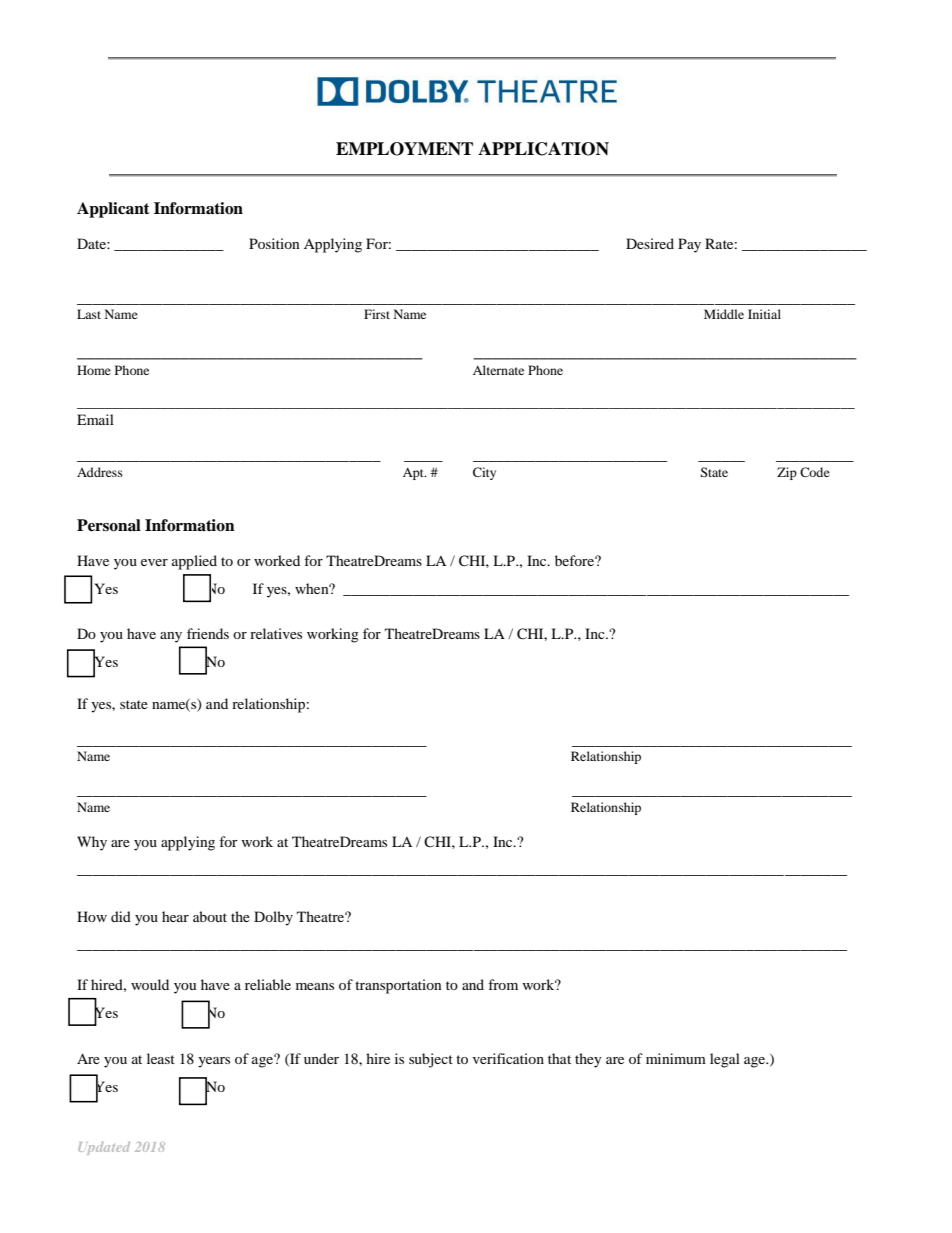 The height and width of the document is (1233, 952). What do you see at coordinates (503, 984) in the document?
I see `from` at bounding box center [503, 984].
